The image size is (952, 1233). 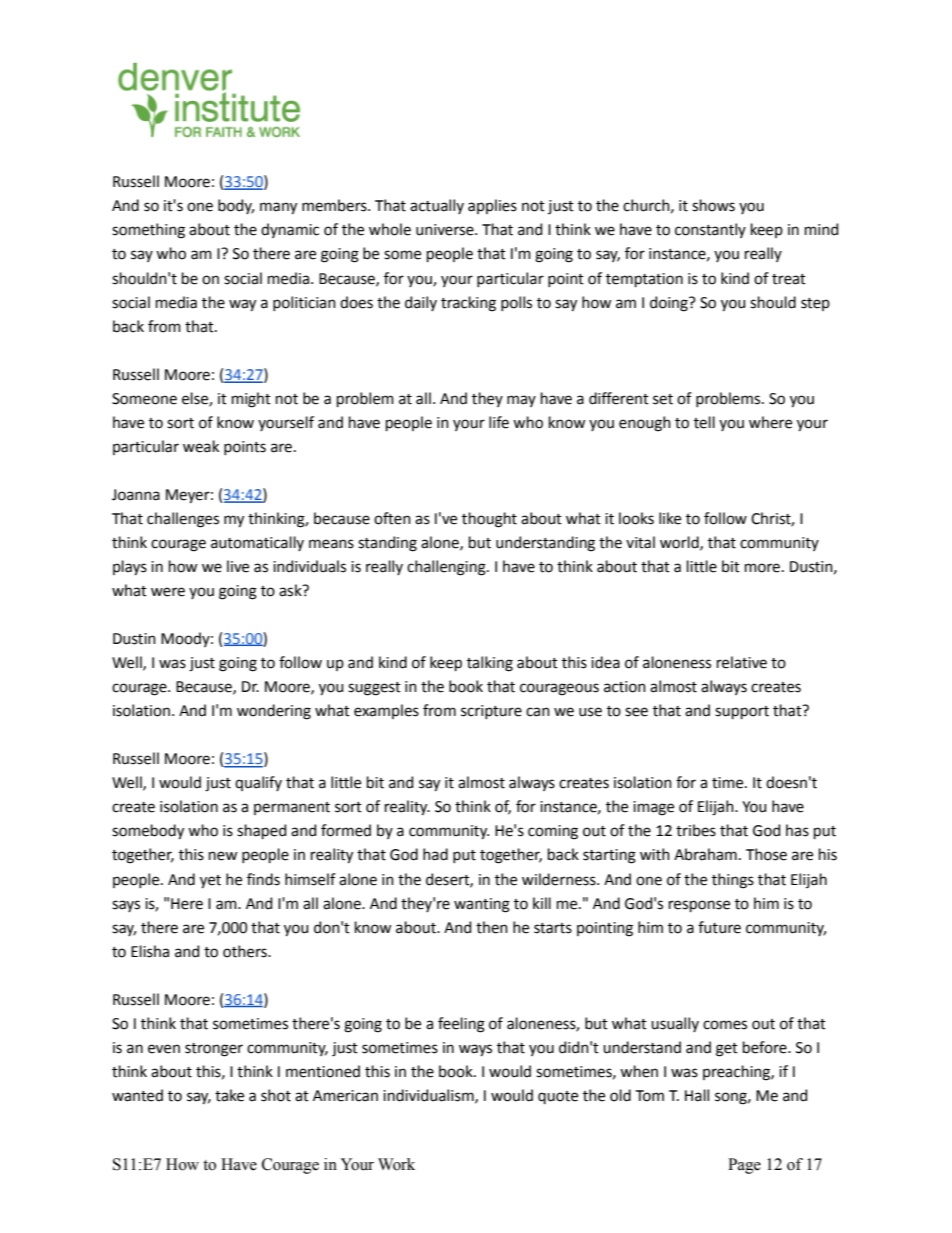 What do you see at coordinates (274, 712) in the screenshot?
I see `wondering` at bounding box center [274, 712].
